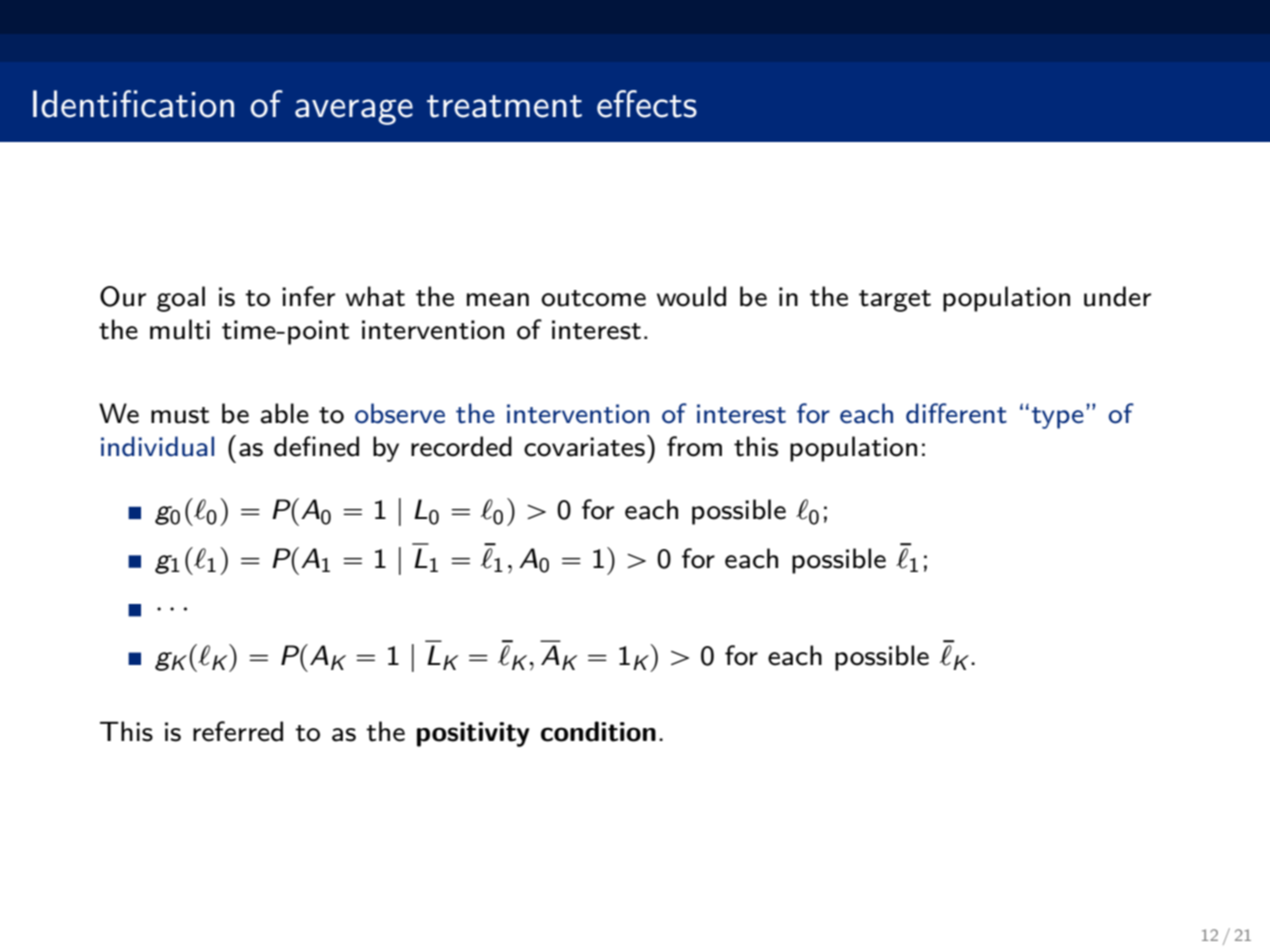  What do you see at coordinates (1058, 418) in the page?
I see `type` at bounding box center [1058, 418].
